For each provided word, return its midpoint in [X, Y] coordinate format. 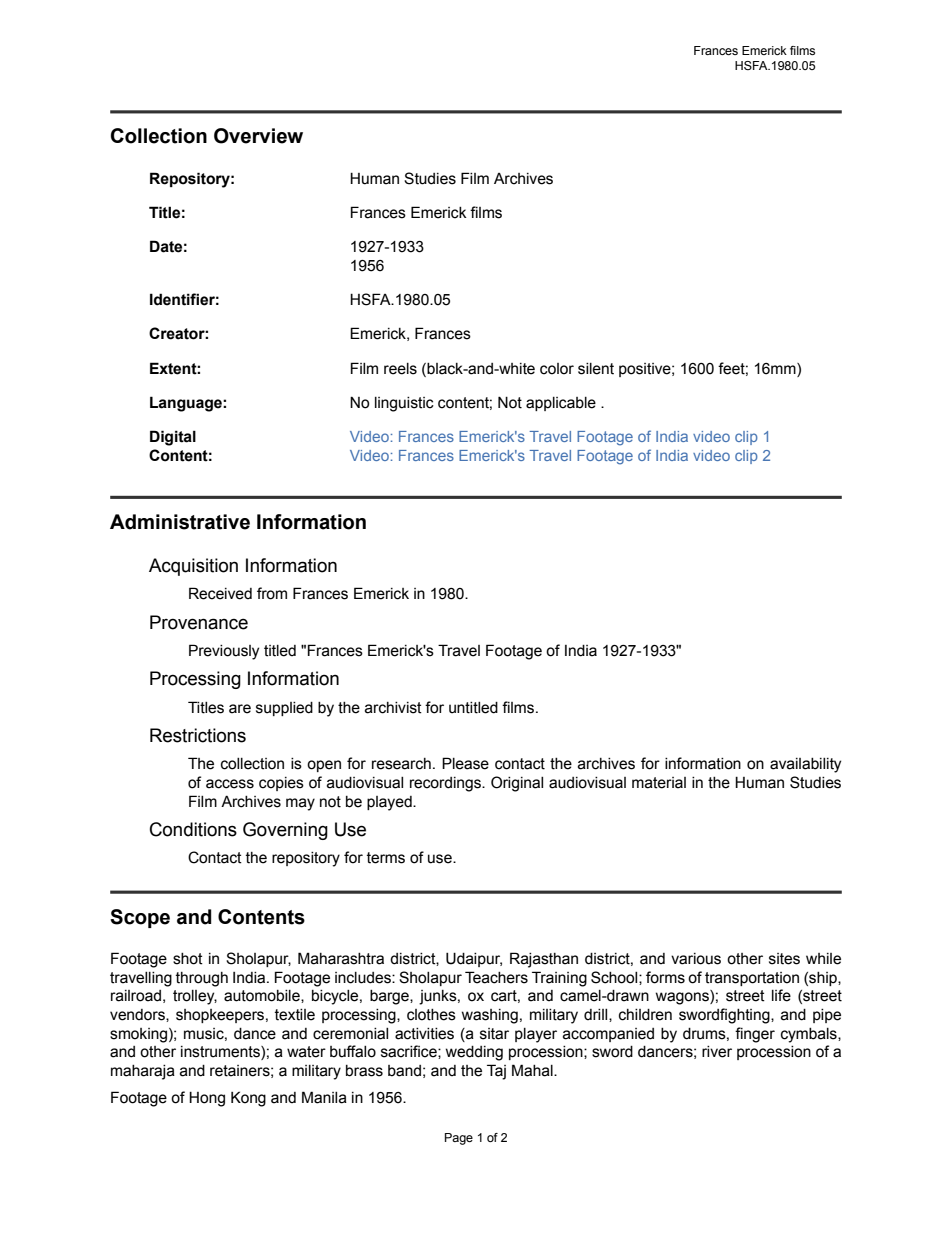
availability [805, 765]
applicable [561, 404]
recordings [446, 784]
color [557, 369]
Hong [207, 1099]
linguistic [404, 404]
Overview [258, 136]
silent [596, 369]
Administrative [180, 522]
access [230, 784]
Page [459, 1139]
